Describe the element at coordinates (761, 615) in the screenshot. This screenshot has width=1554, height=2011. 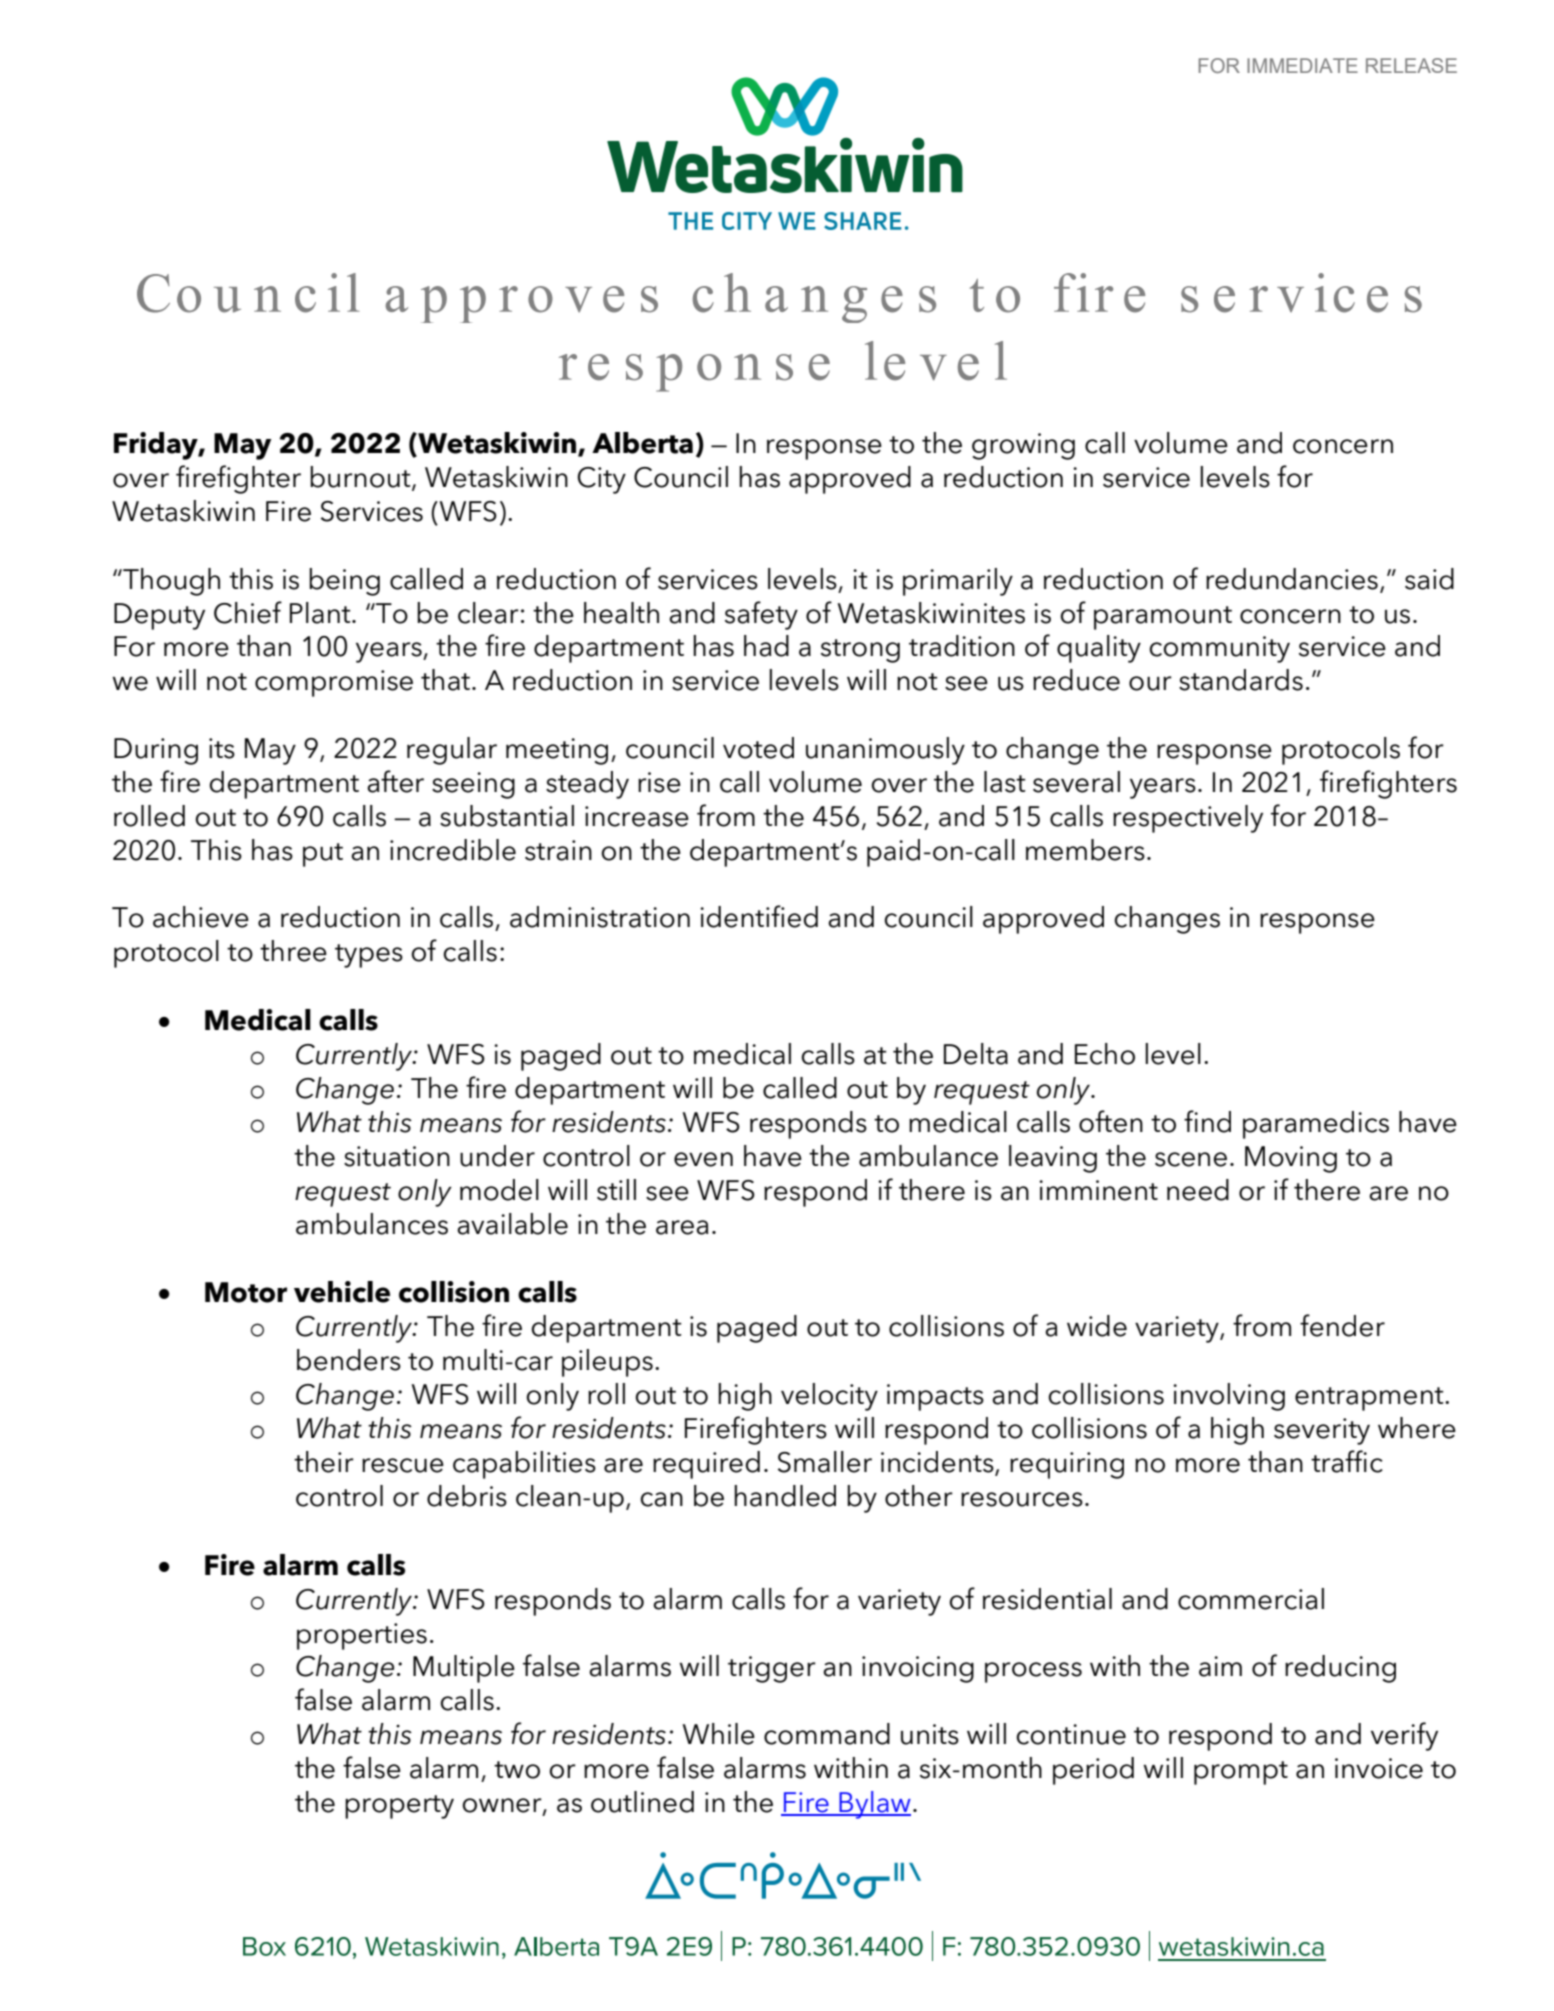
I see `safety` at that location.
